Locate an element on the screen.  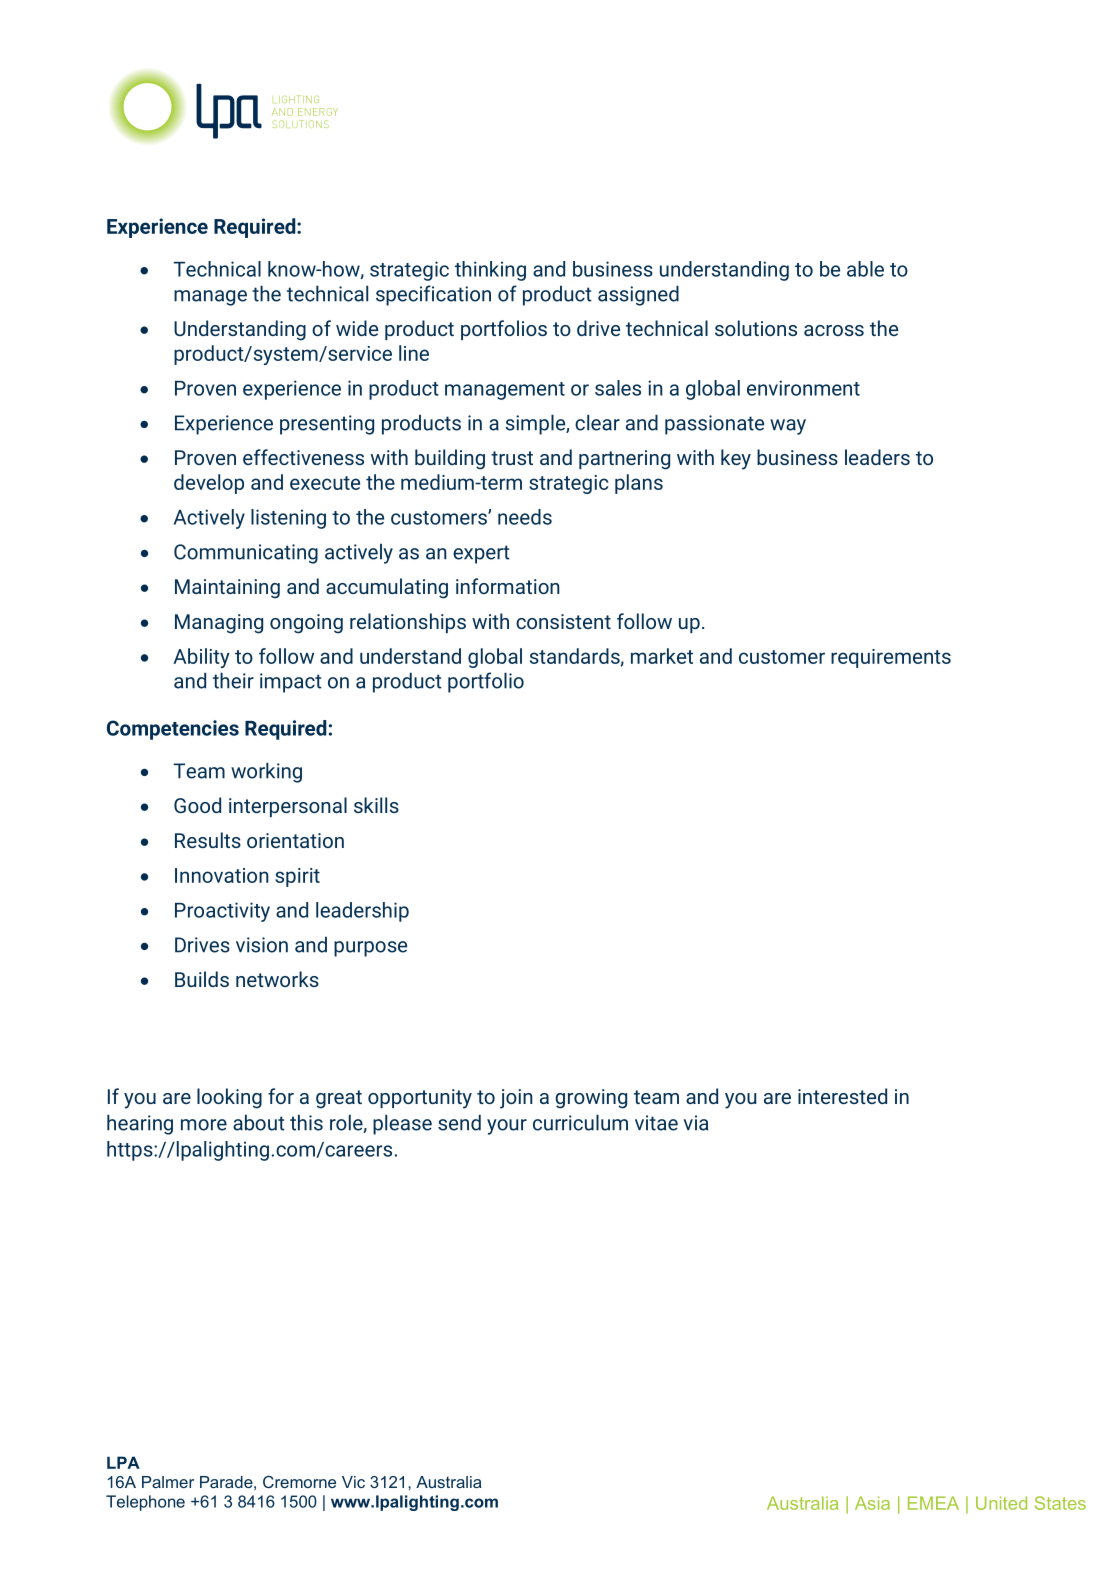
curriculum is located at coordinates (580, 1122).
